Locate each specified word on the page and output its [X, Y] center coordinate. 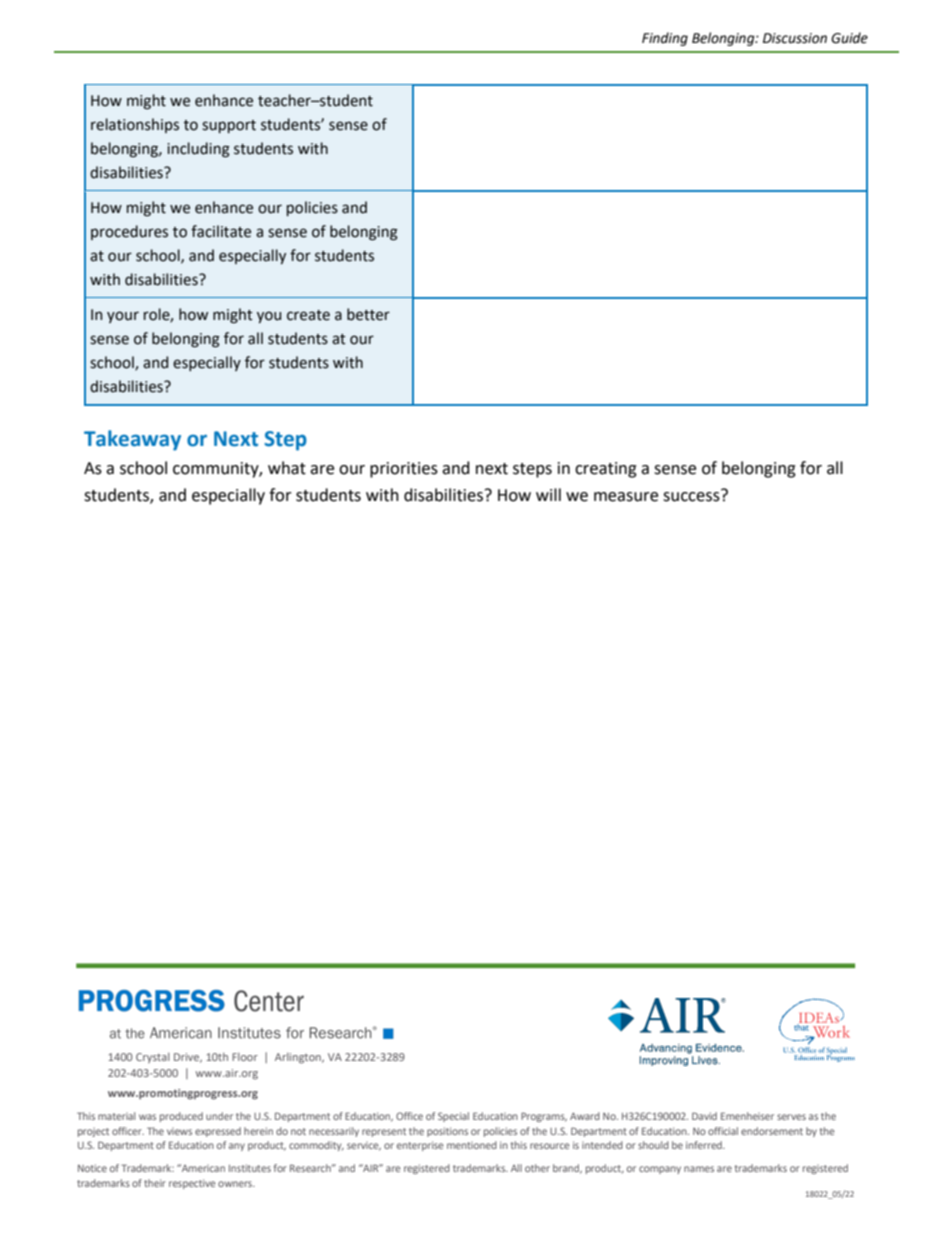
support [229, 126]
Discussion [795, 38]
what [287, 468]
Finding [665, 39]
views [179, 1131]
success [692, 495]
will [548, 494]
